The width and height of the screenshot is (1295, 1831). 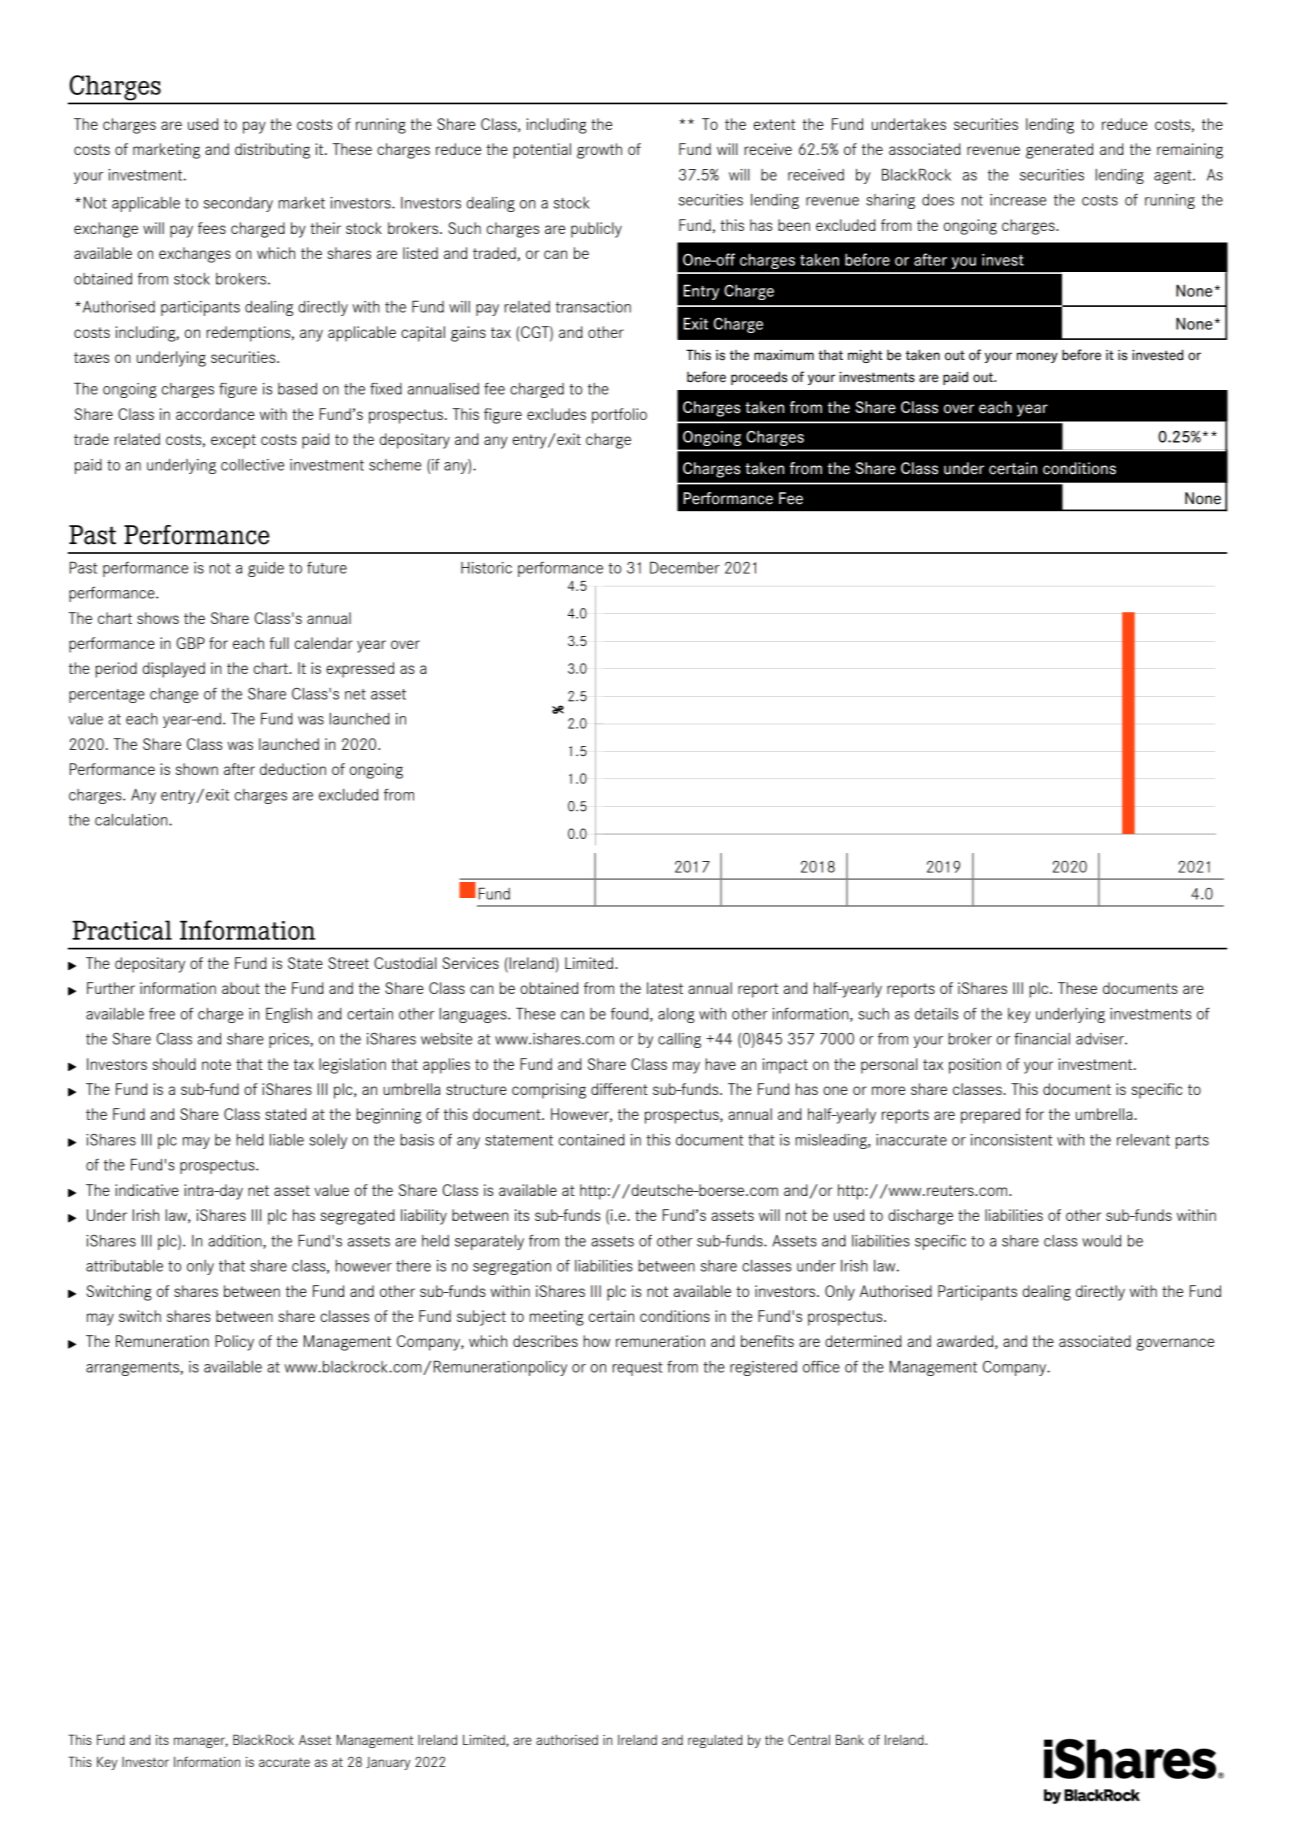 What do you see at coordinates (241, 988) in the screenshot?
I see `about` at bounding box center [241, 988].
